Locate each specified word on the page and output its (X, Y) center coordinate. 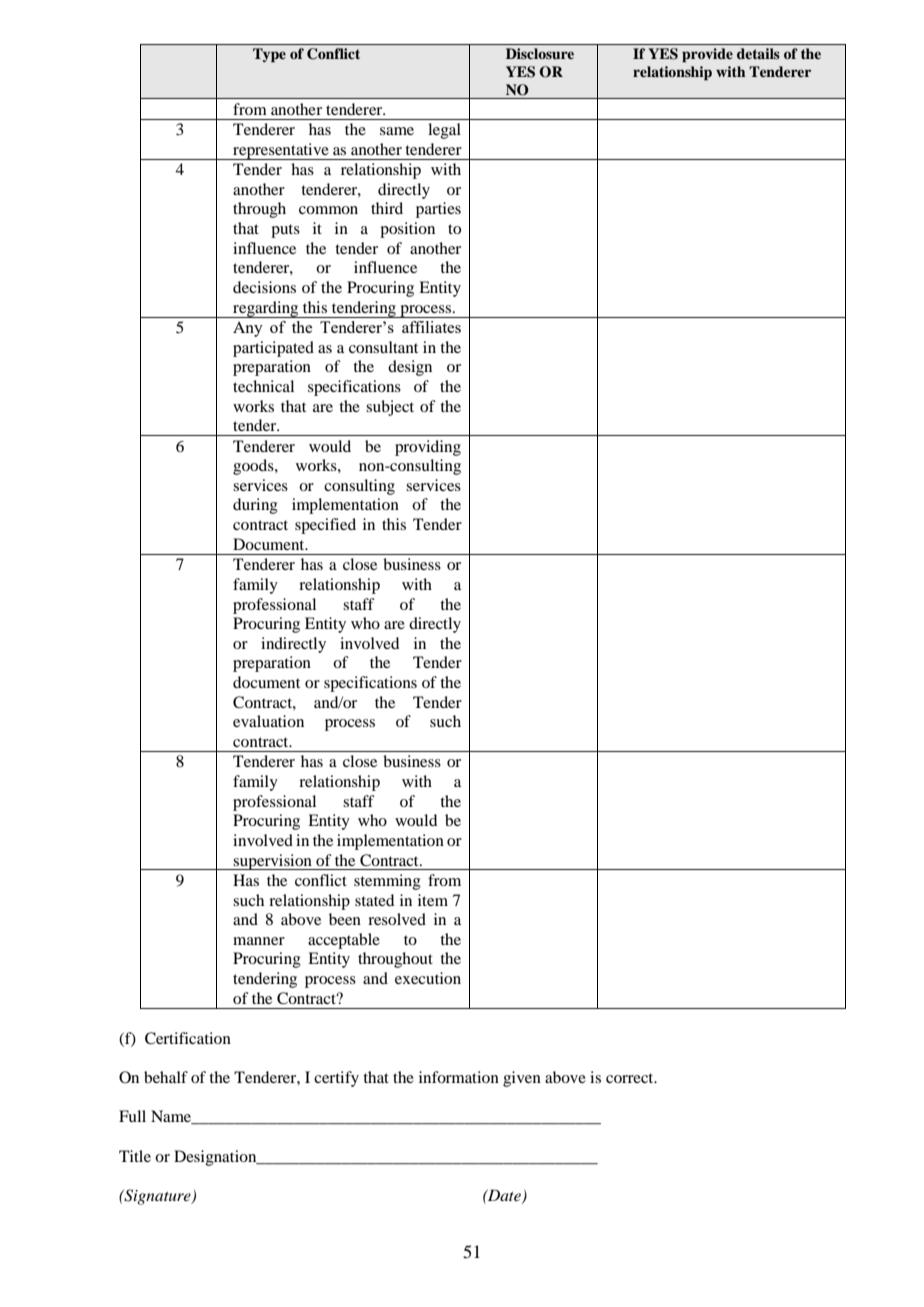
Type (269, 55)
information (459, 1077)
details (758, 53)
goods (254, 467)
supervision (273, 862)
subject (390, 408)
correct (631, 1078)
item (433, 900)
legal (444, 131)
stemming (387, 882)
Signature (157, 1197)
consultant (383, 347)
